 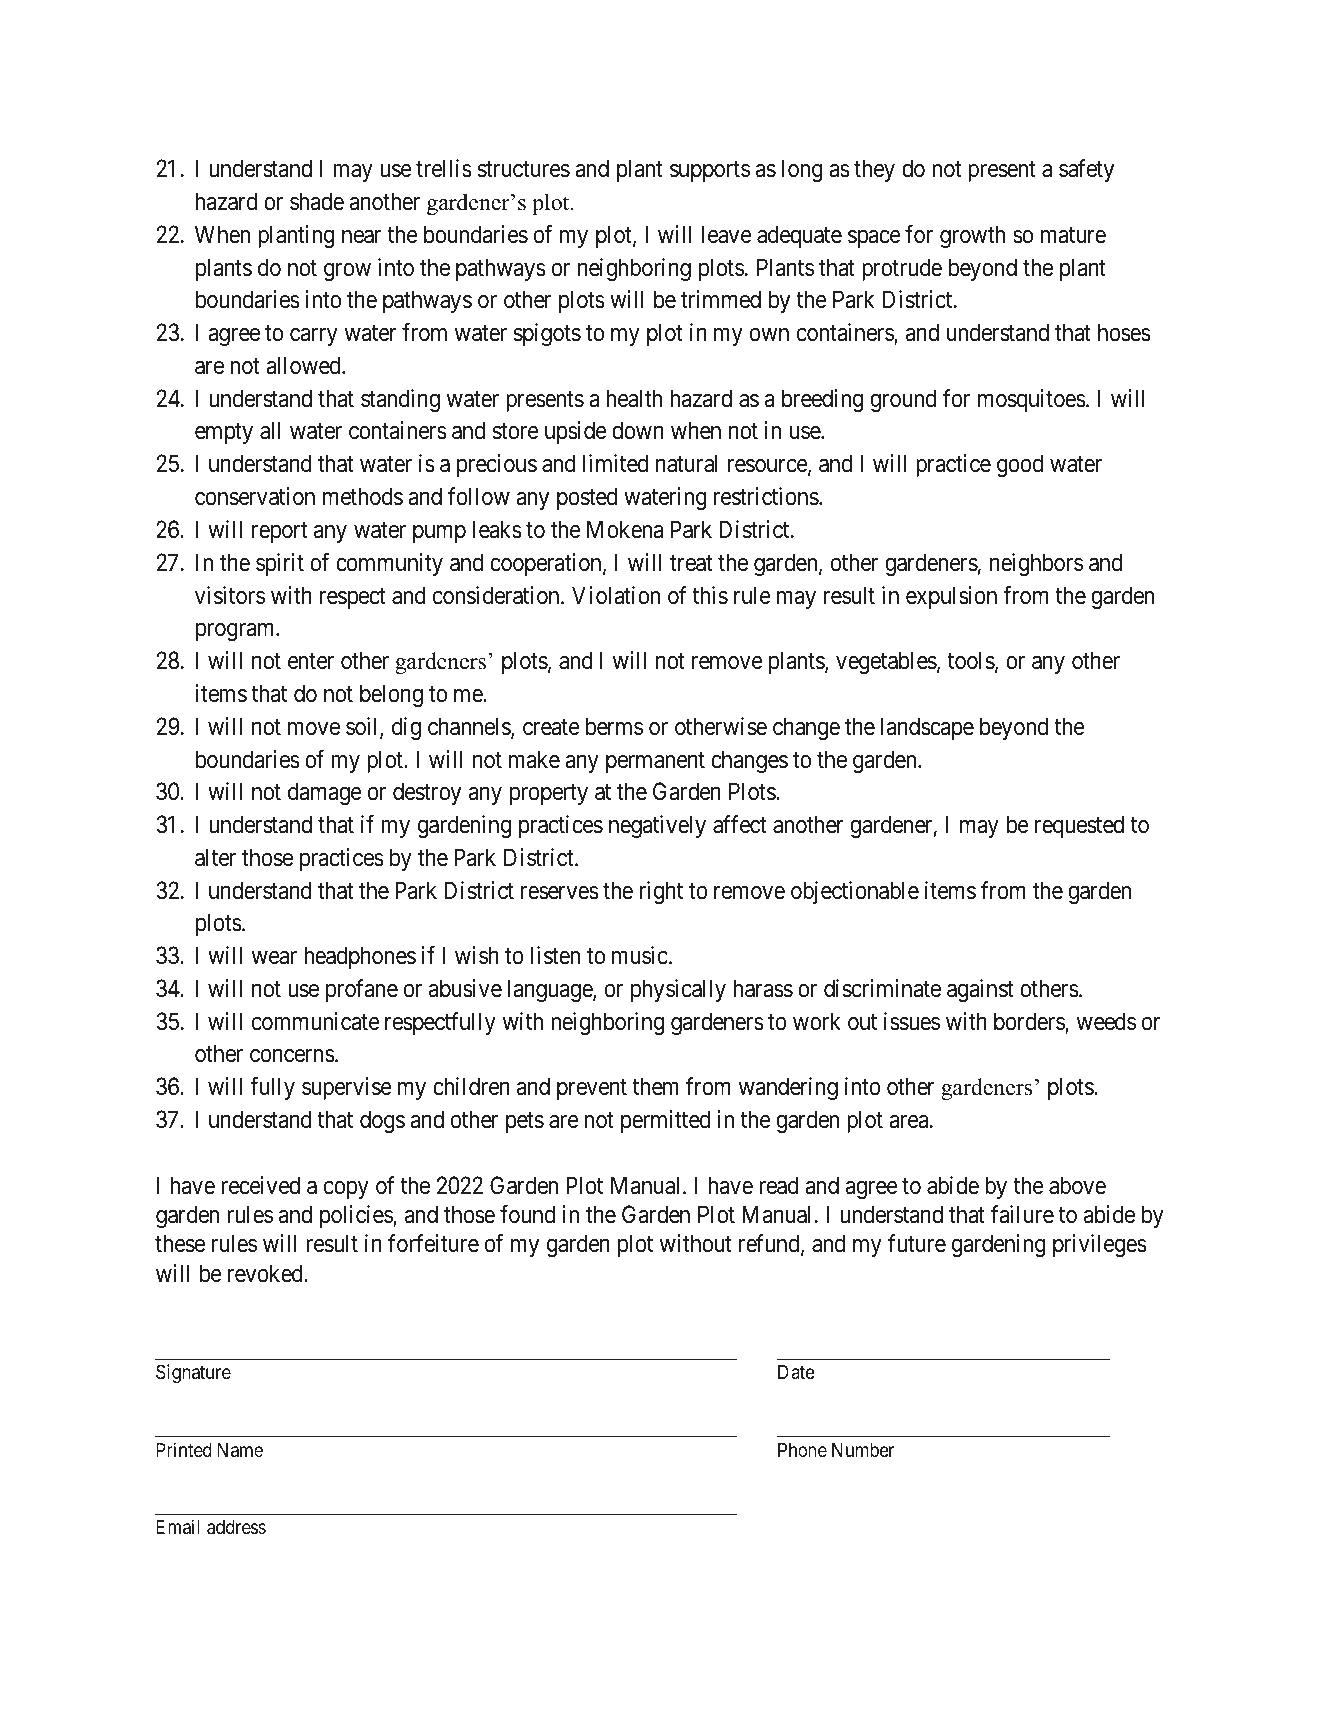 What do you see at coordinates (317, 201) in the screenshot?
I see `shade` at bounding box center [317, 201].
